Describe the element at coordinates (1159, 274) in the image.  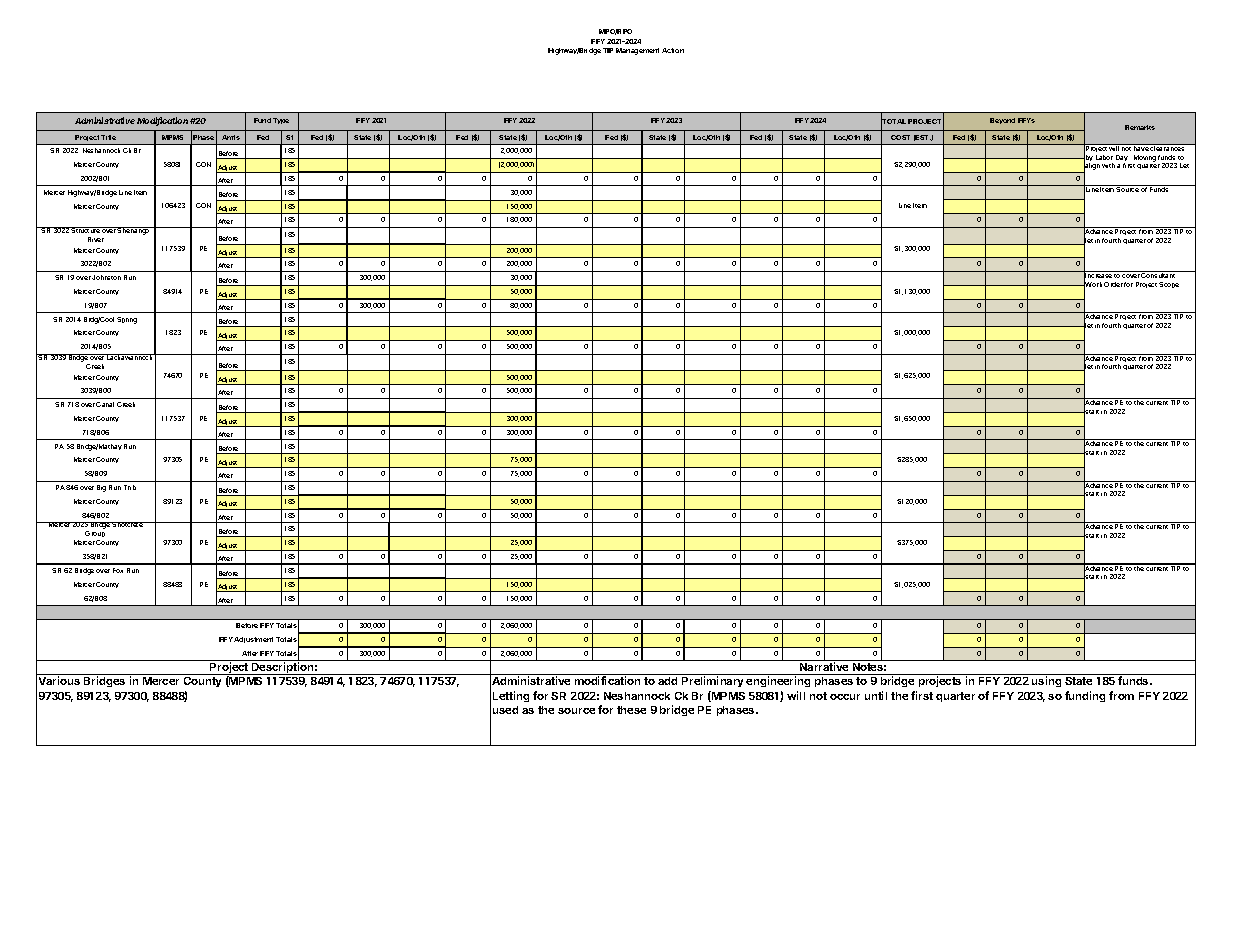
I see `Consultant` at that location.
